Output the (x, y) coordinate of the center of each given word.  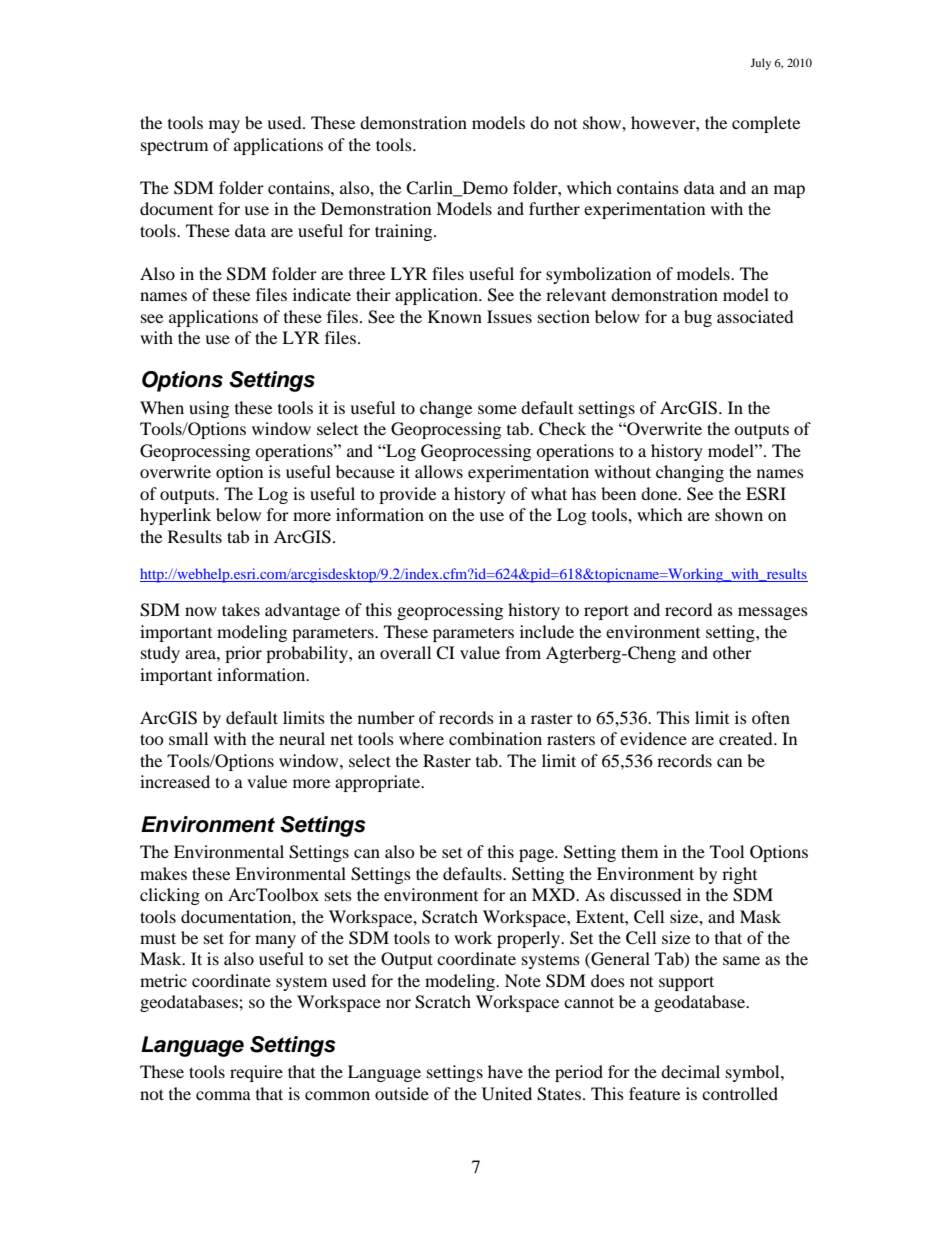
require (256, 1073)
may (224, 126)
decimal (690, 1071)
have (505, 1071)
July (760, 64)
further (554, 208)
